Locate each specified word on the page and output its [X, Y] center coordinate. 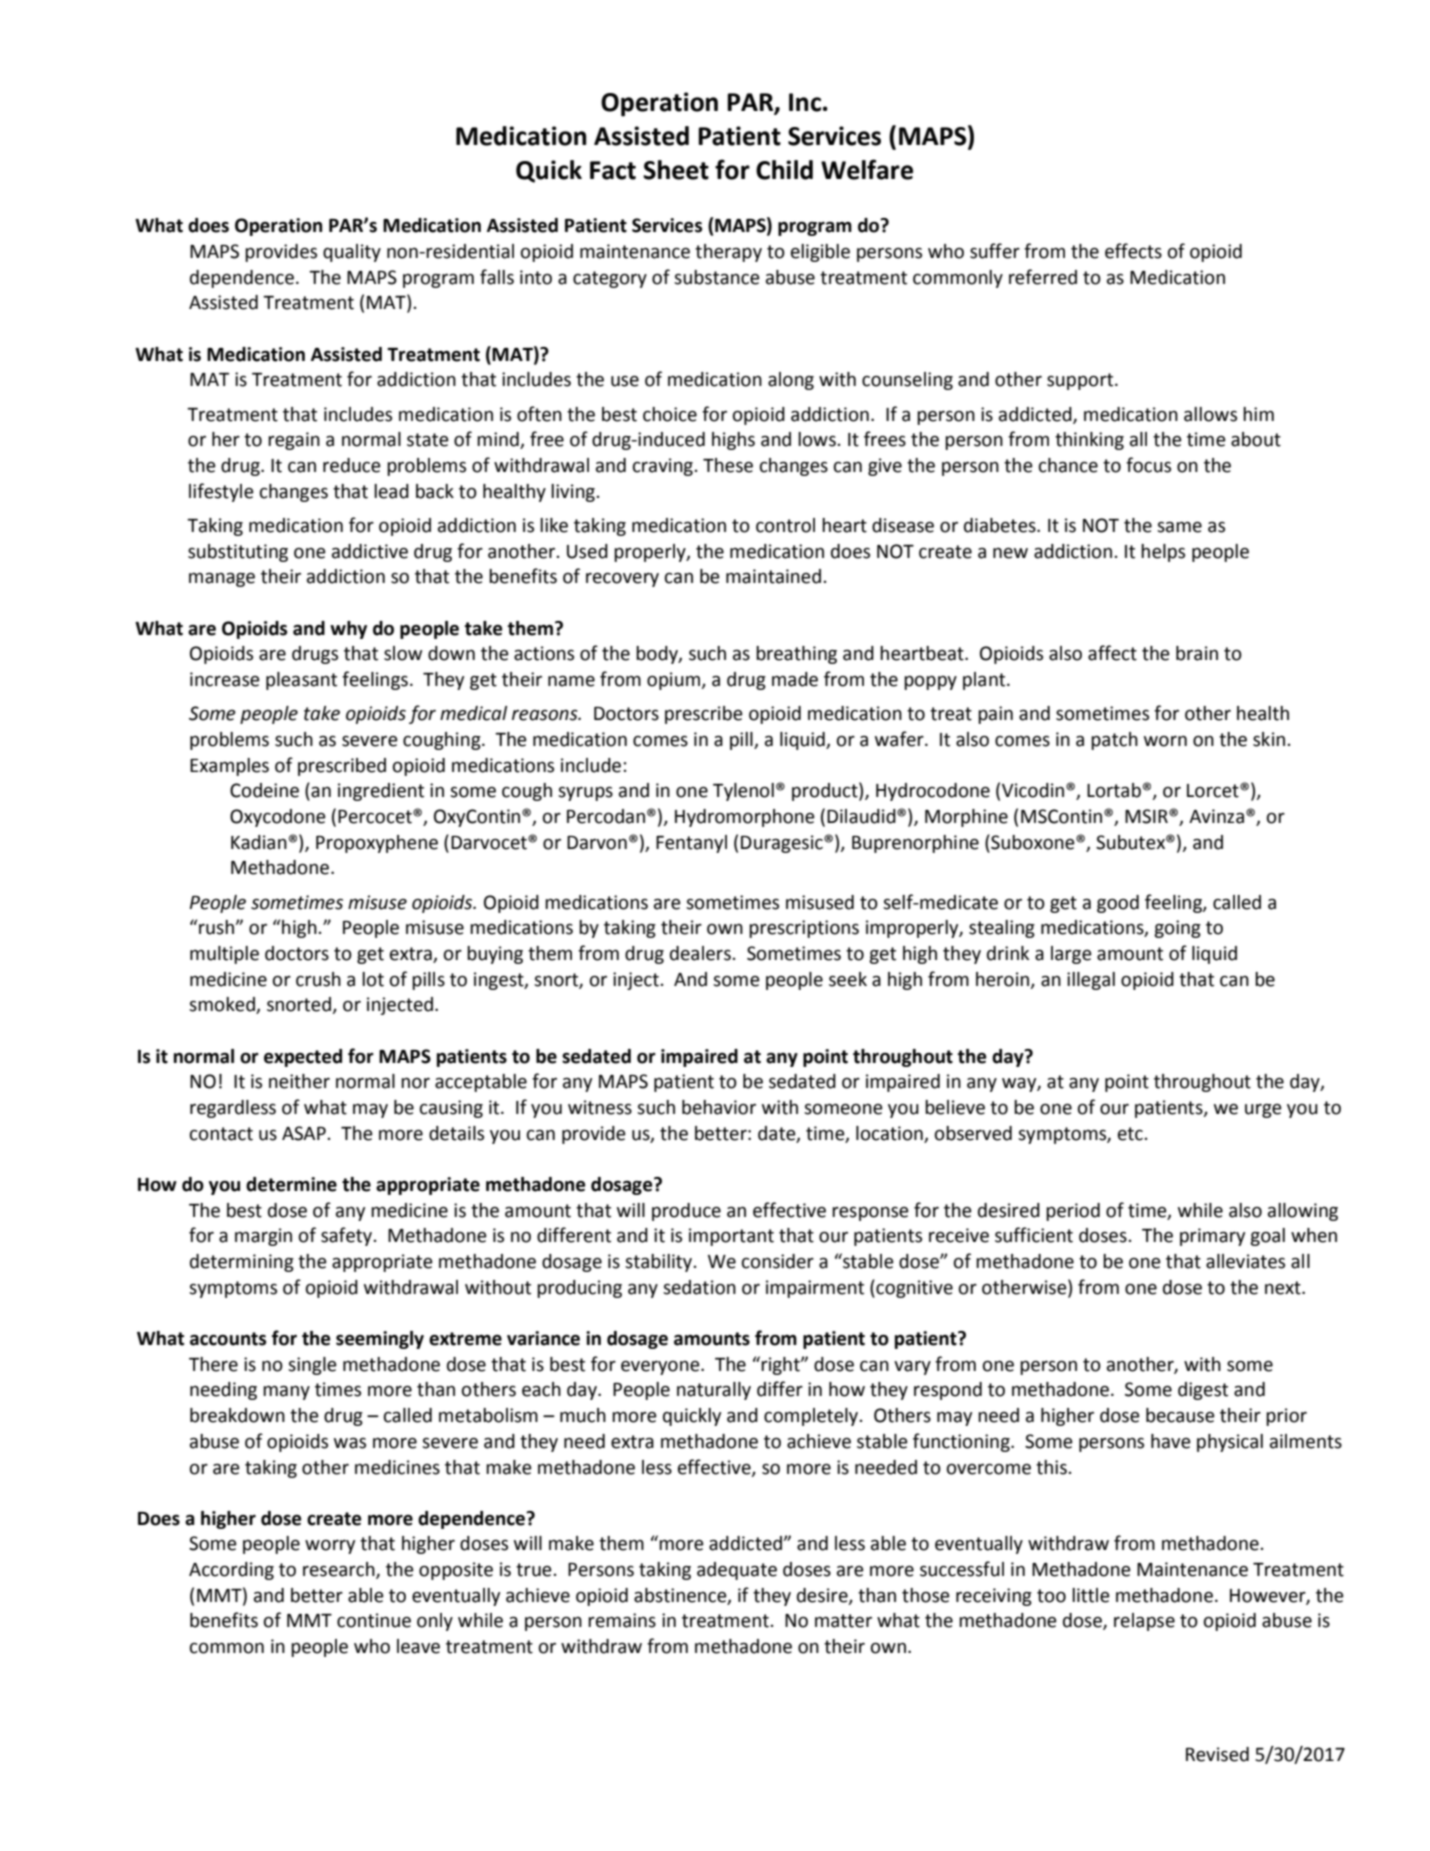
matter [843, 1621]
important [731, 1237]
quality [352, 253]
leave [418, 1646]
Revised [1217, 1754]
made [795, 679]
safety [347, 1236]
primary [1212, 1237]
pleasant [301, 681]
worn [1165, 741]
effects [1133, 251]
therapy [728, 253]
